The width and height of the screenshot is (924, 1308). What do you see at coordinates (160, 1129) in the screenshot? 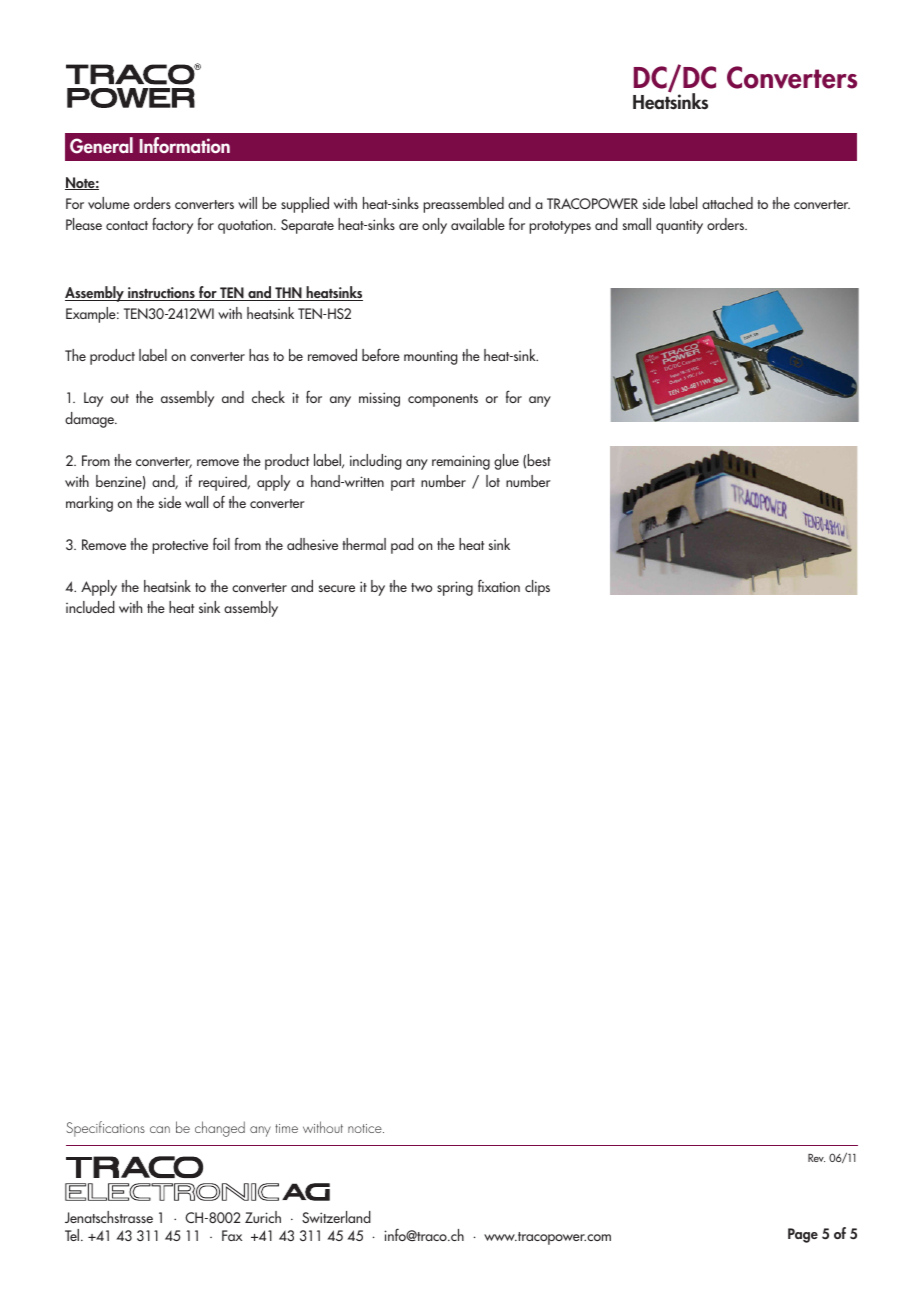
I see `can` at bounding box center [160, 1129].
